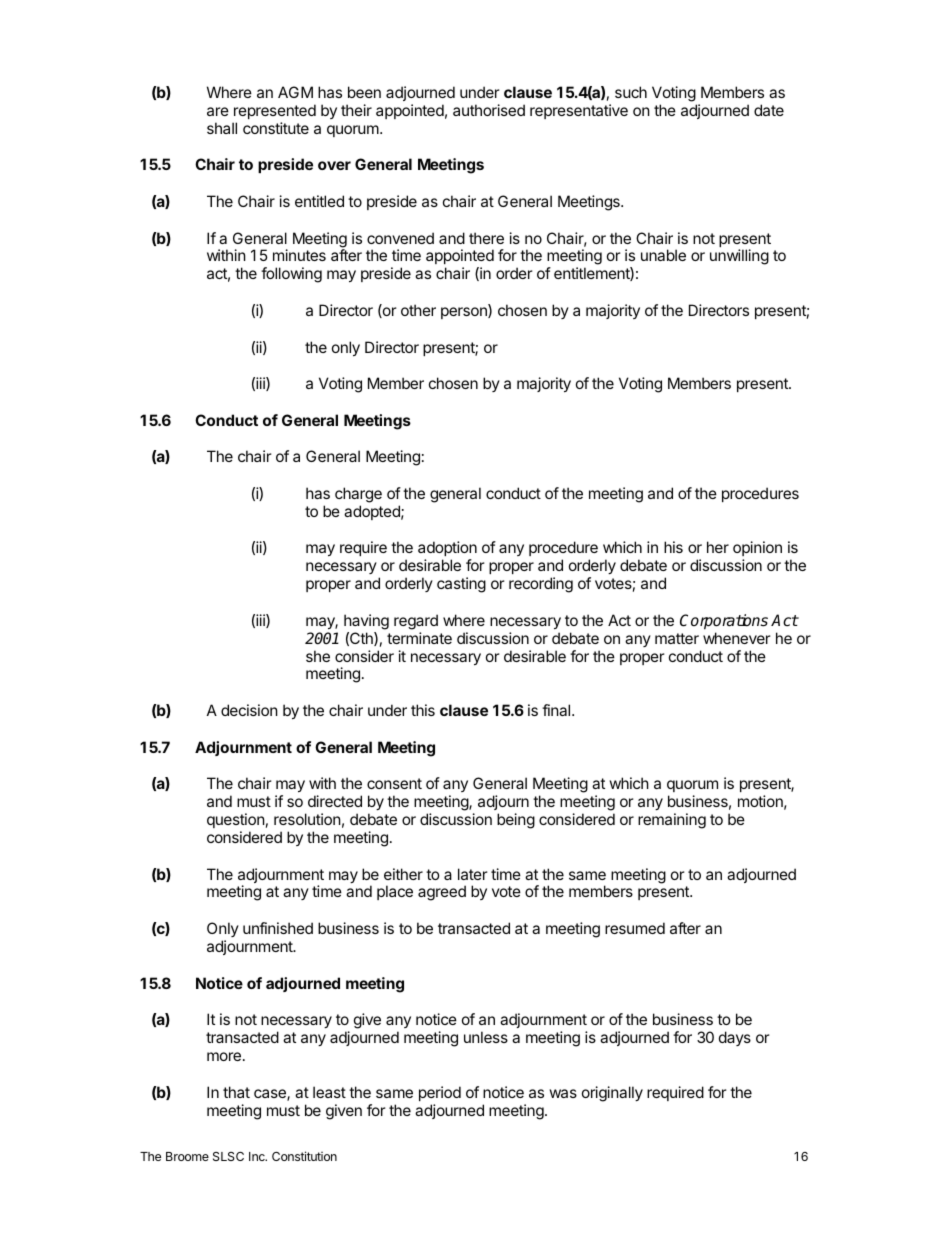  What do you see at coordinates (757, 548) in the document?
I see `opinion` at bounding box center [757, 548].
